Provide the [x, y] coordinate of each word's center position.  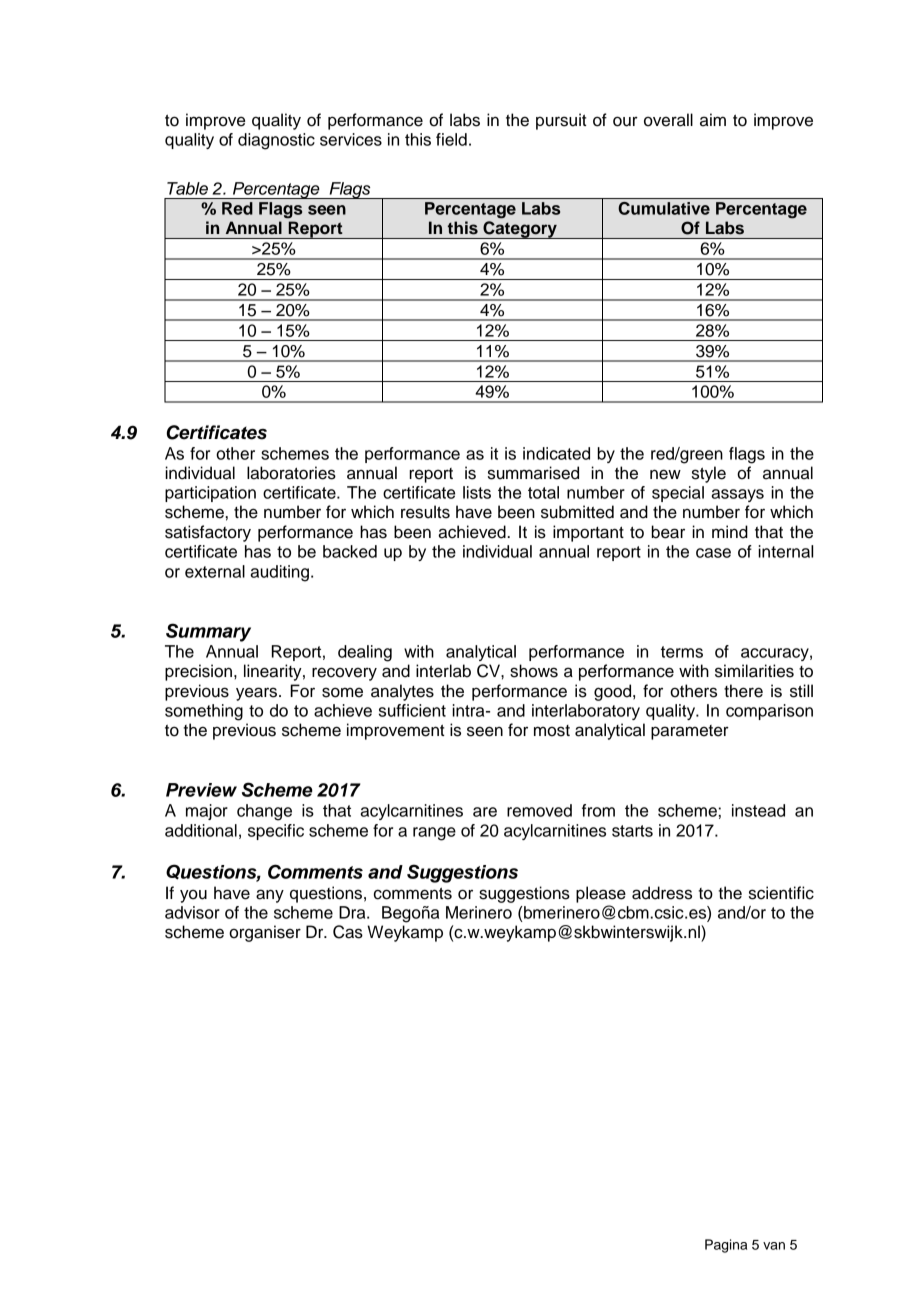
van [774, 1246]
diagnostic [276, 141]
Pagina [726, 1246]
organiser [265, 933]
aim [713, 120]
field [451, 139]
